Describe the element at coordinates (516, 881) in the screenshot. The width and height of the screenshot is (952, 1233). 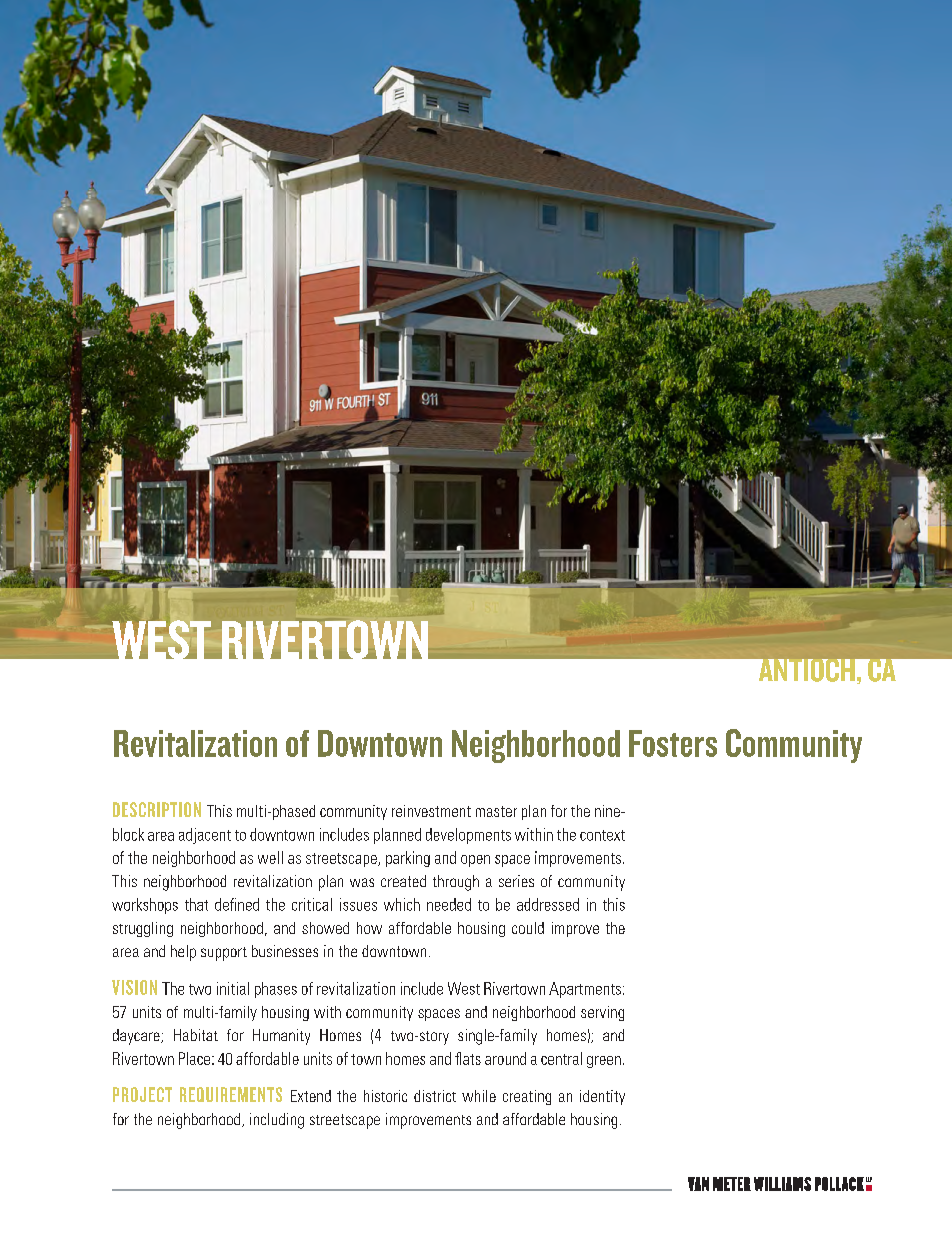
I see `series` at that location.
